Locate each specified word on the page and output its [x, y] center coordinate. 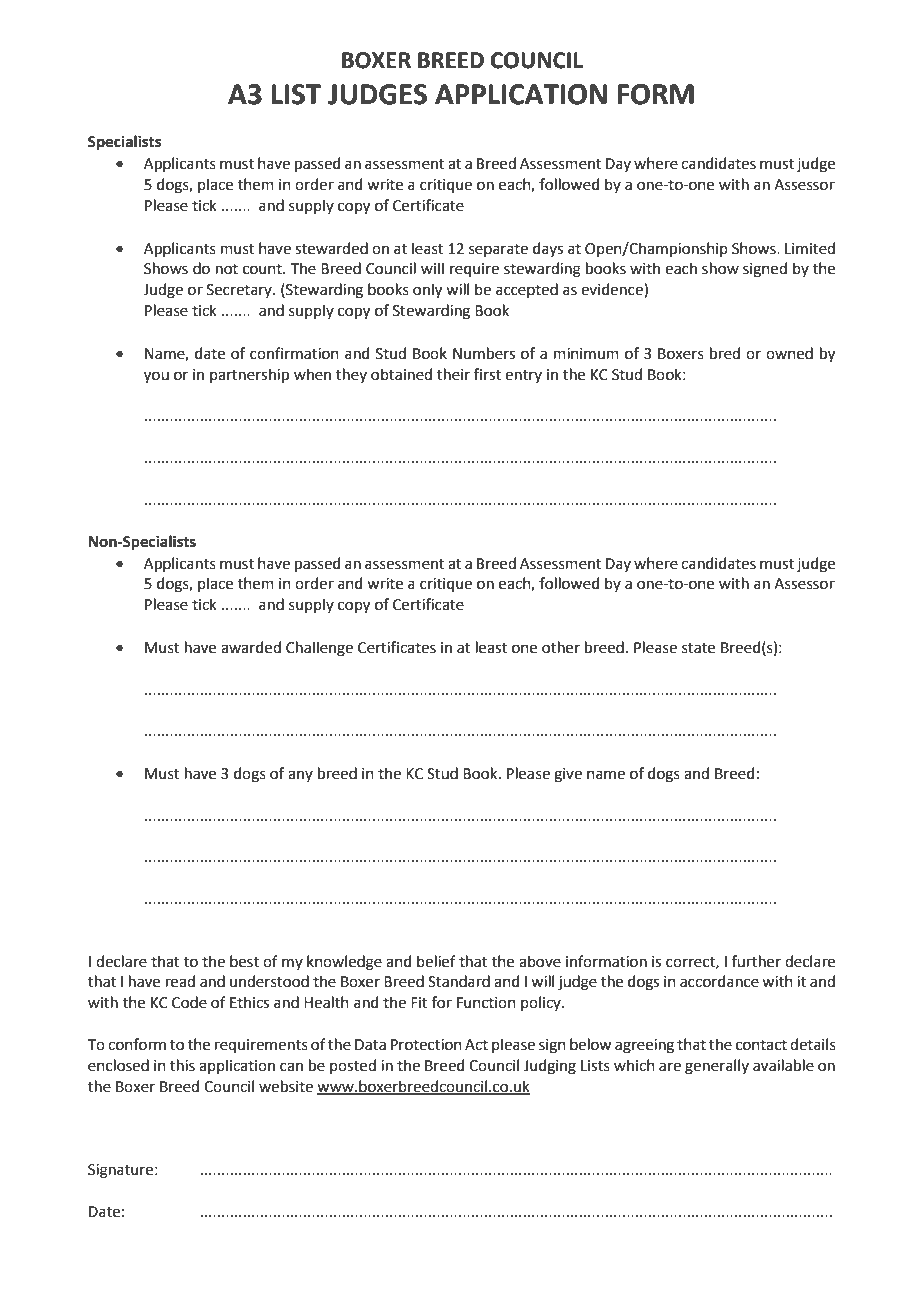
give [568, 775]
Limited [810, 248]
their [453, 374]
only [427, 291]
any [300, 776]
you [156, 377]
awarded [251, 647]
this [182, 1065]
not [227, 269]
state [698, 648]
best [244, 961]
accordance [719, 981]
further [756, 961]
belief [436, 961]
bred [725, 353]
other [561, 647]
